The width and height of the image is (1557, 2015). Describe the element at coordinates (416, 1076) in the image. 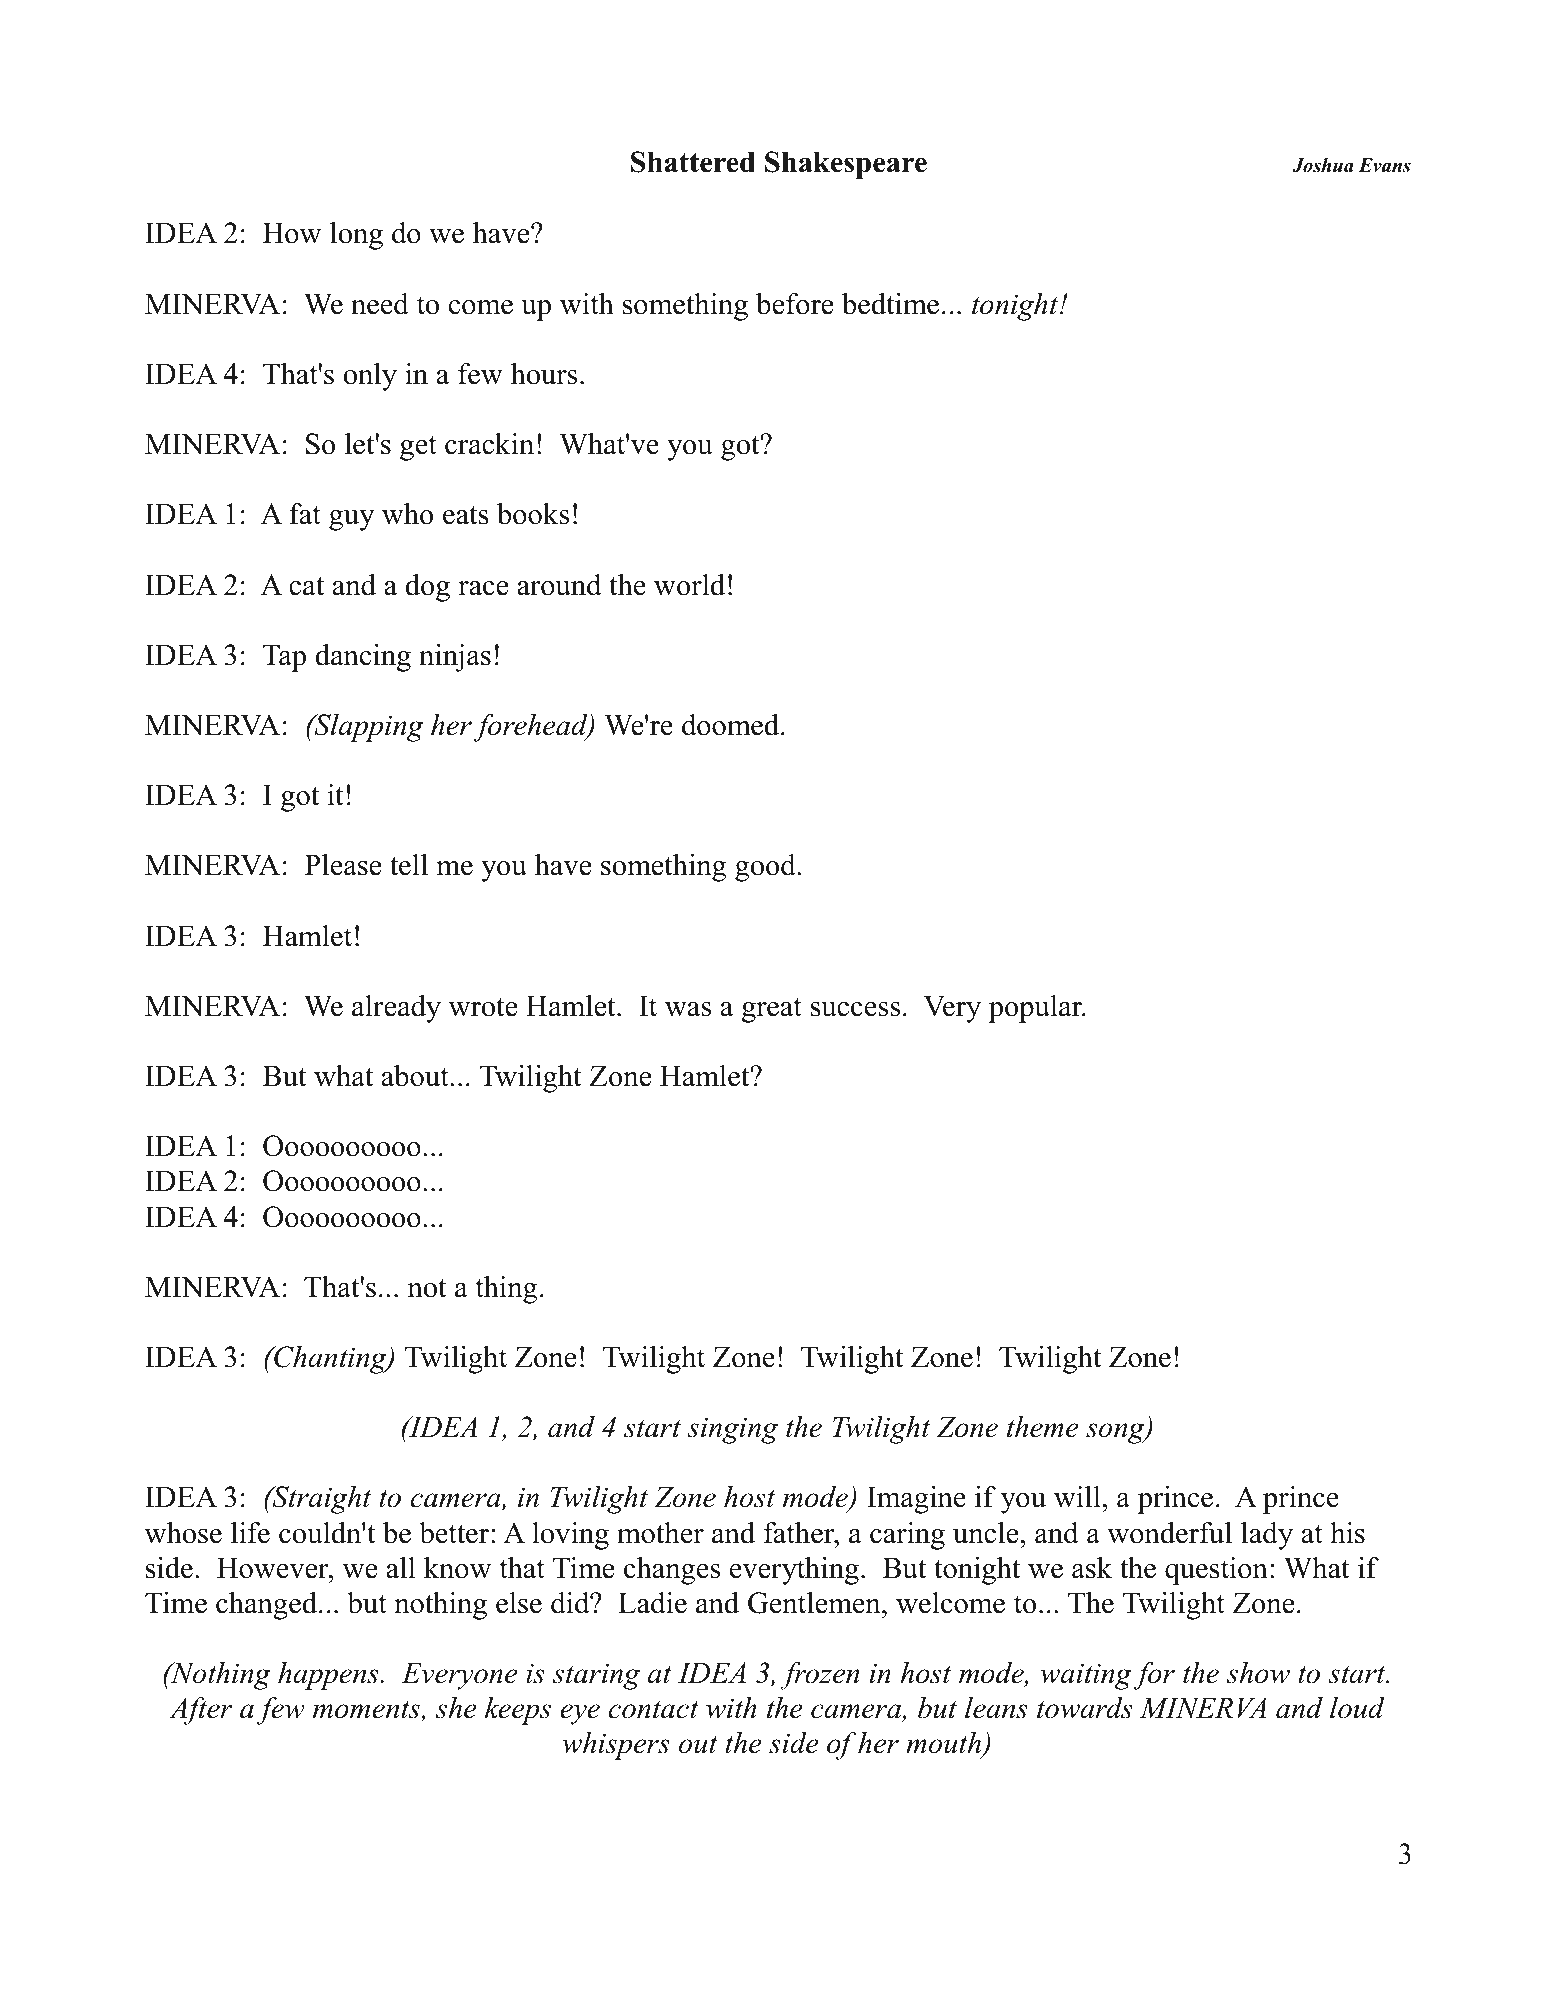

I see `about` at that location.
